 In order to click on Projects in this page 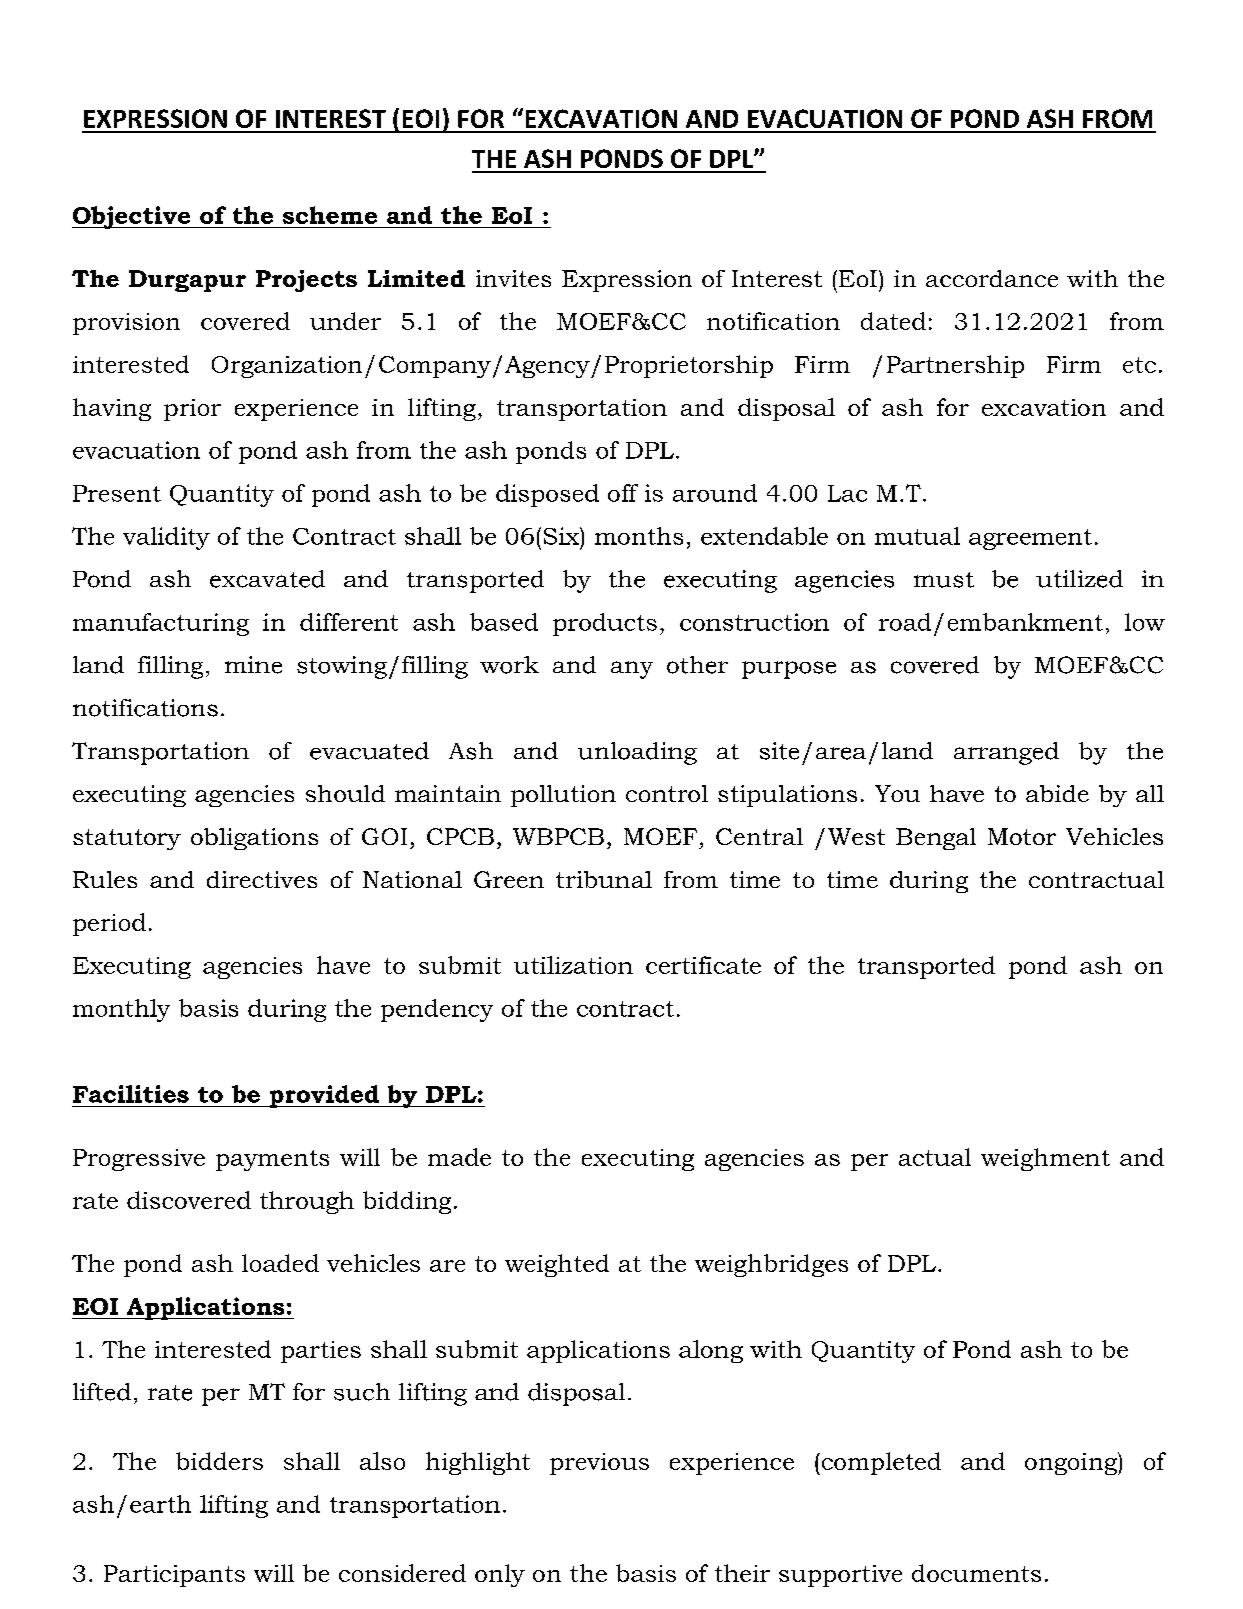, I will do `click(306, 281)`.
